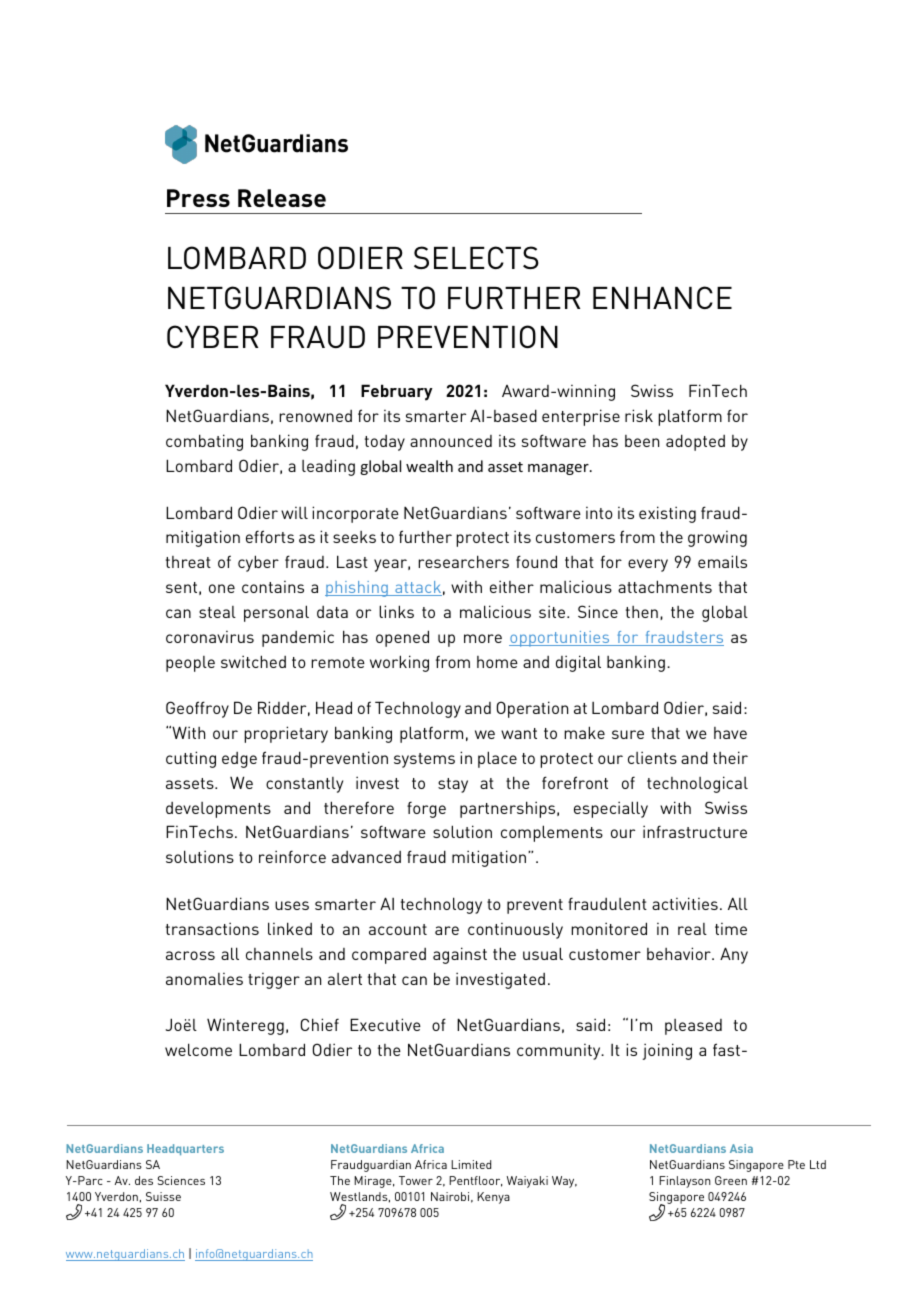 The image size is (924, 1308). Describe the element at coordinates (476, 257) in the page. I see `SELECTS` at that location.
